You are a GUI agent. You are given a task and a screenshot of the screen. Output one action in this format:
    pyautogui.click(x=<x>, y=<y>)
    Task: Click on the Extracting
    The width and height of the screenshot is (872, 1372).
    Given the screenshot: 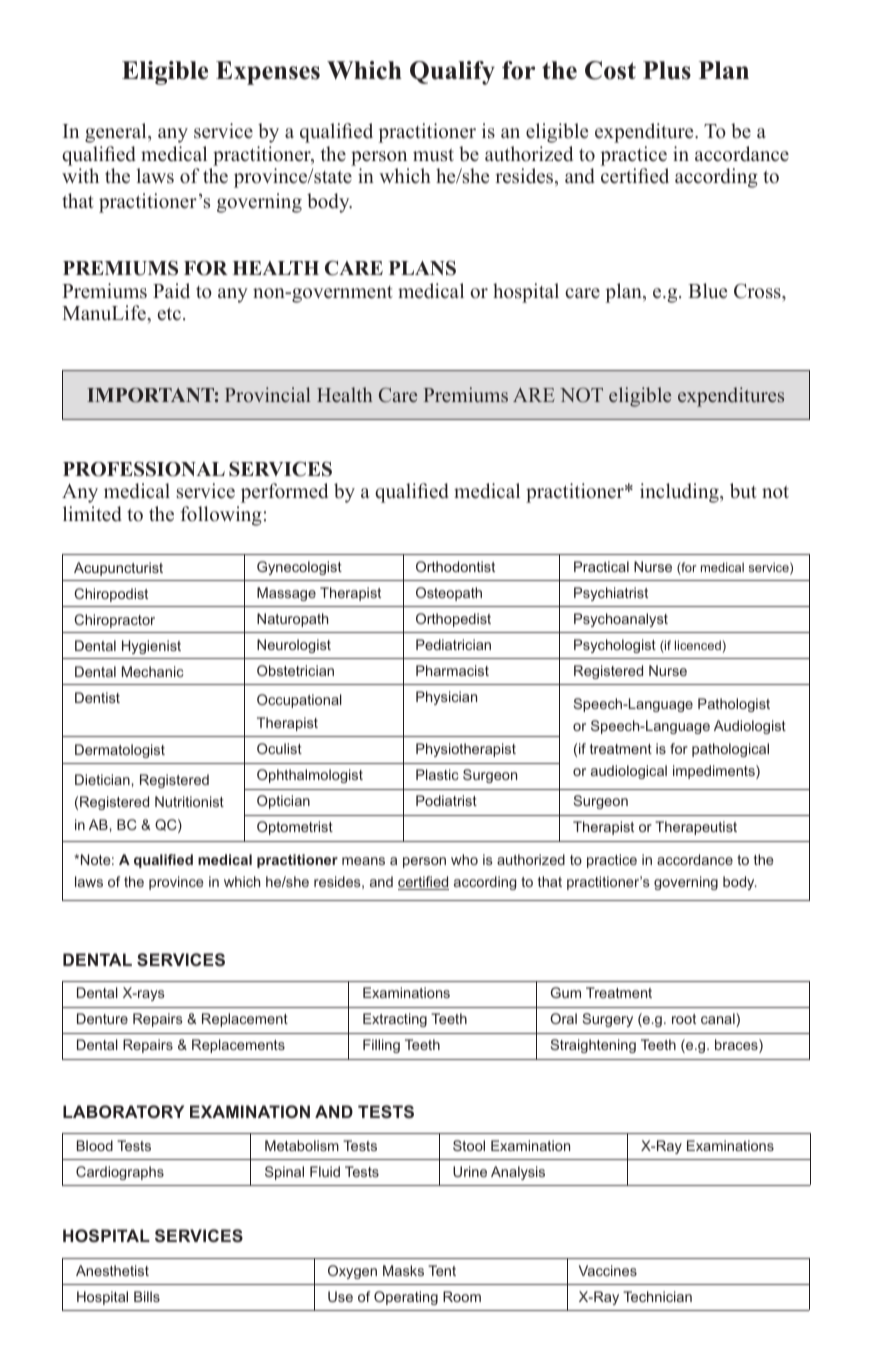 What is the action you would take?
    pyautogui.click(x=395, y=1020)
